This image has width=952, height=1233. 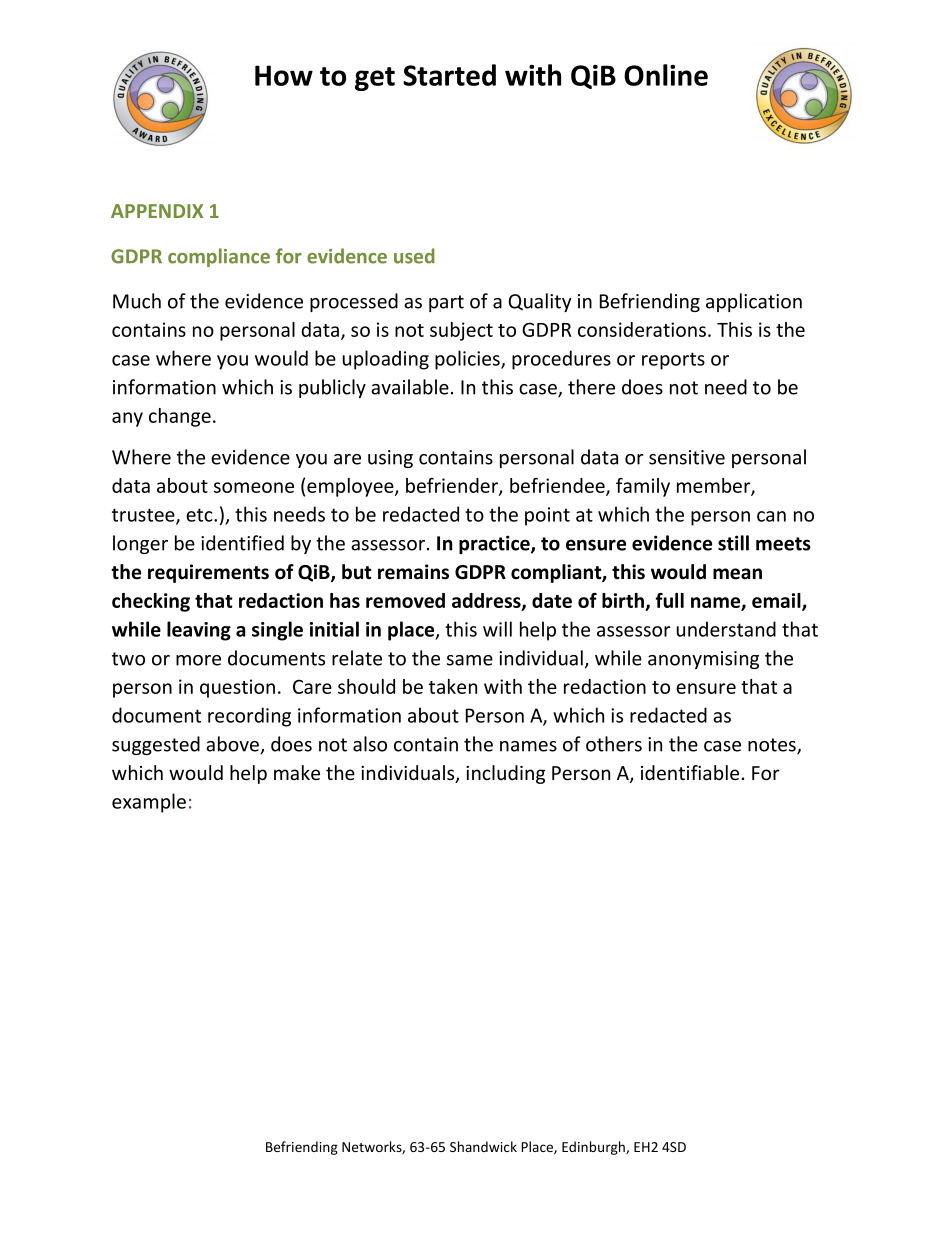 What do you see at coordinates (690, 772) in the image?
I see `identifiable` at bounding box center [690, 772].
